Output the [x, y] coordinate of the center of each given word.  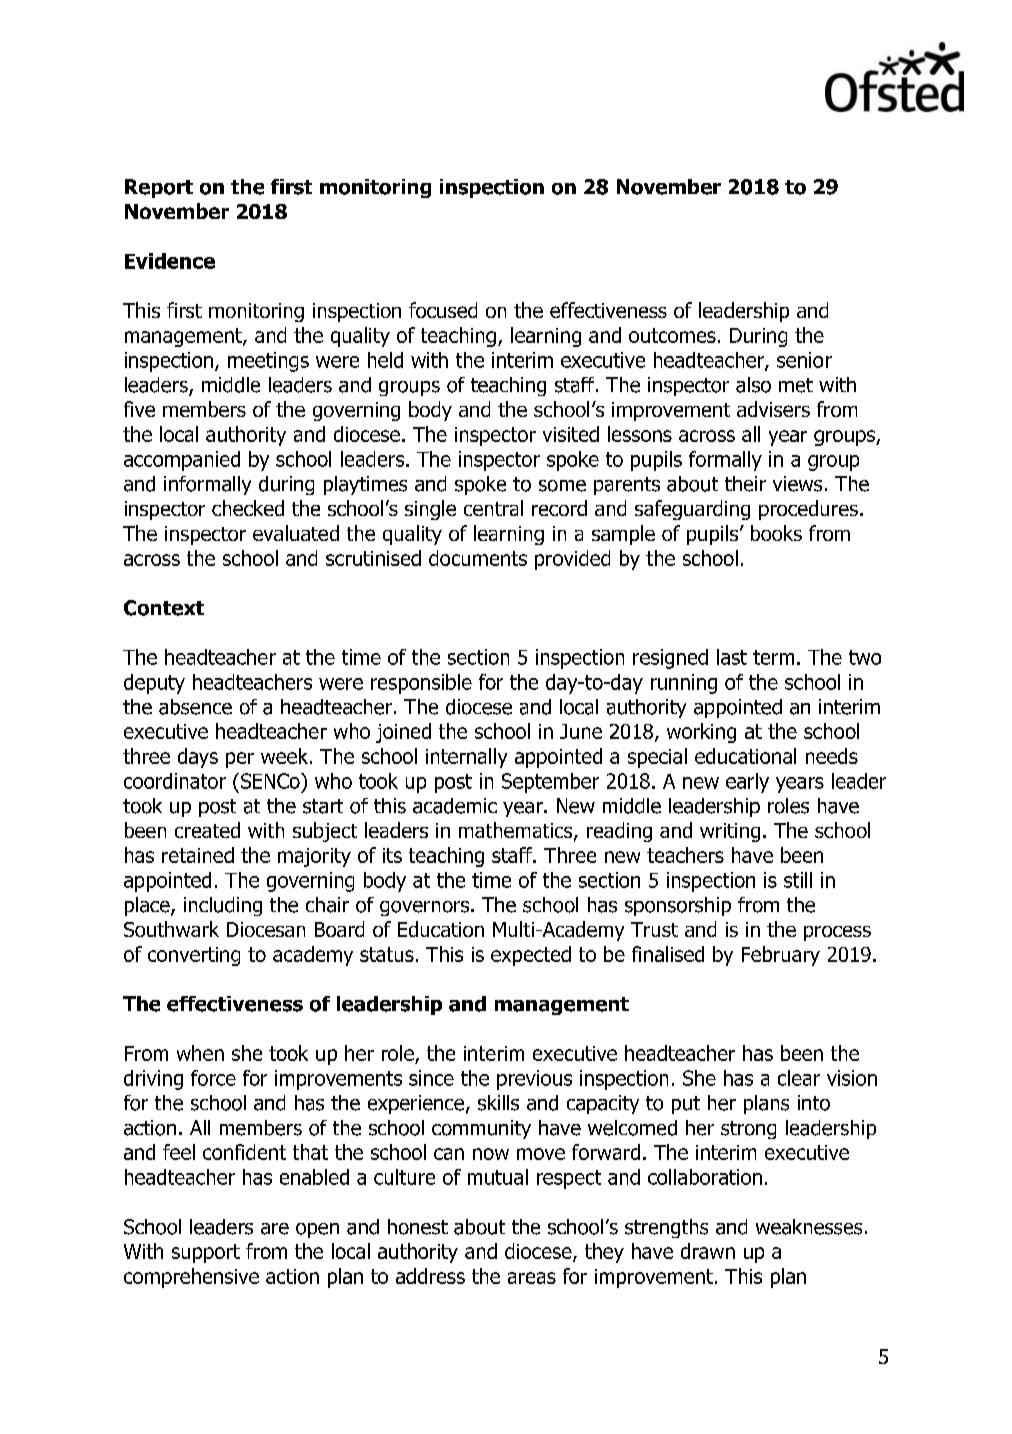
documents [478, 558]
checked [248, 508]
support [206, 1253]
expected [531, 956]
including [223, 906]
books [776, 533]
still [798, 880]
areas [532, 1278]
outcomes [672, 335]
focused [443, 310]
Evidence [170, 261]
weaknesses [809, 1227]
